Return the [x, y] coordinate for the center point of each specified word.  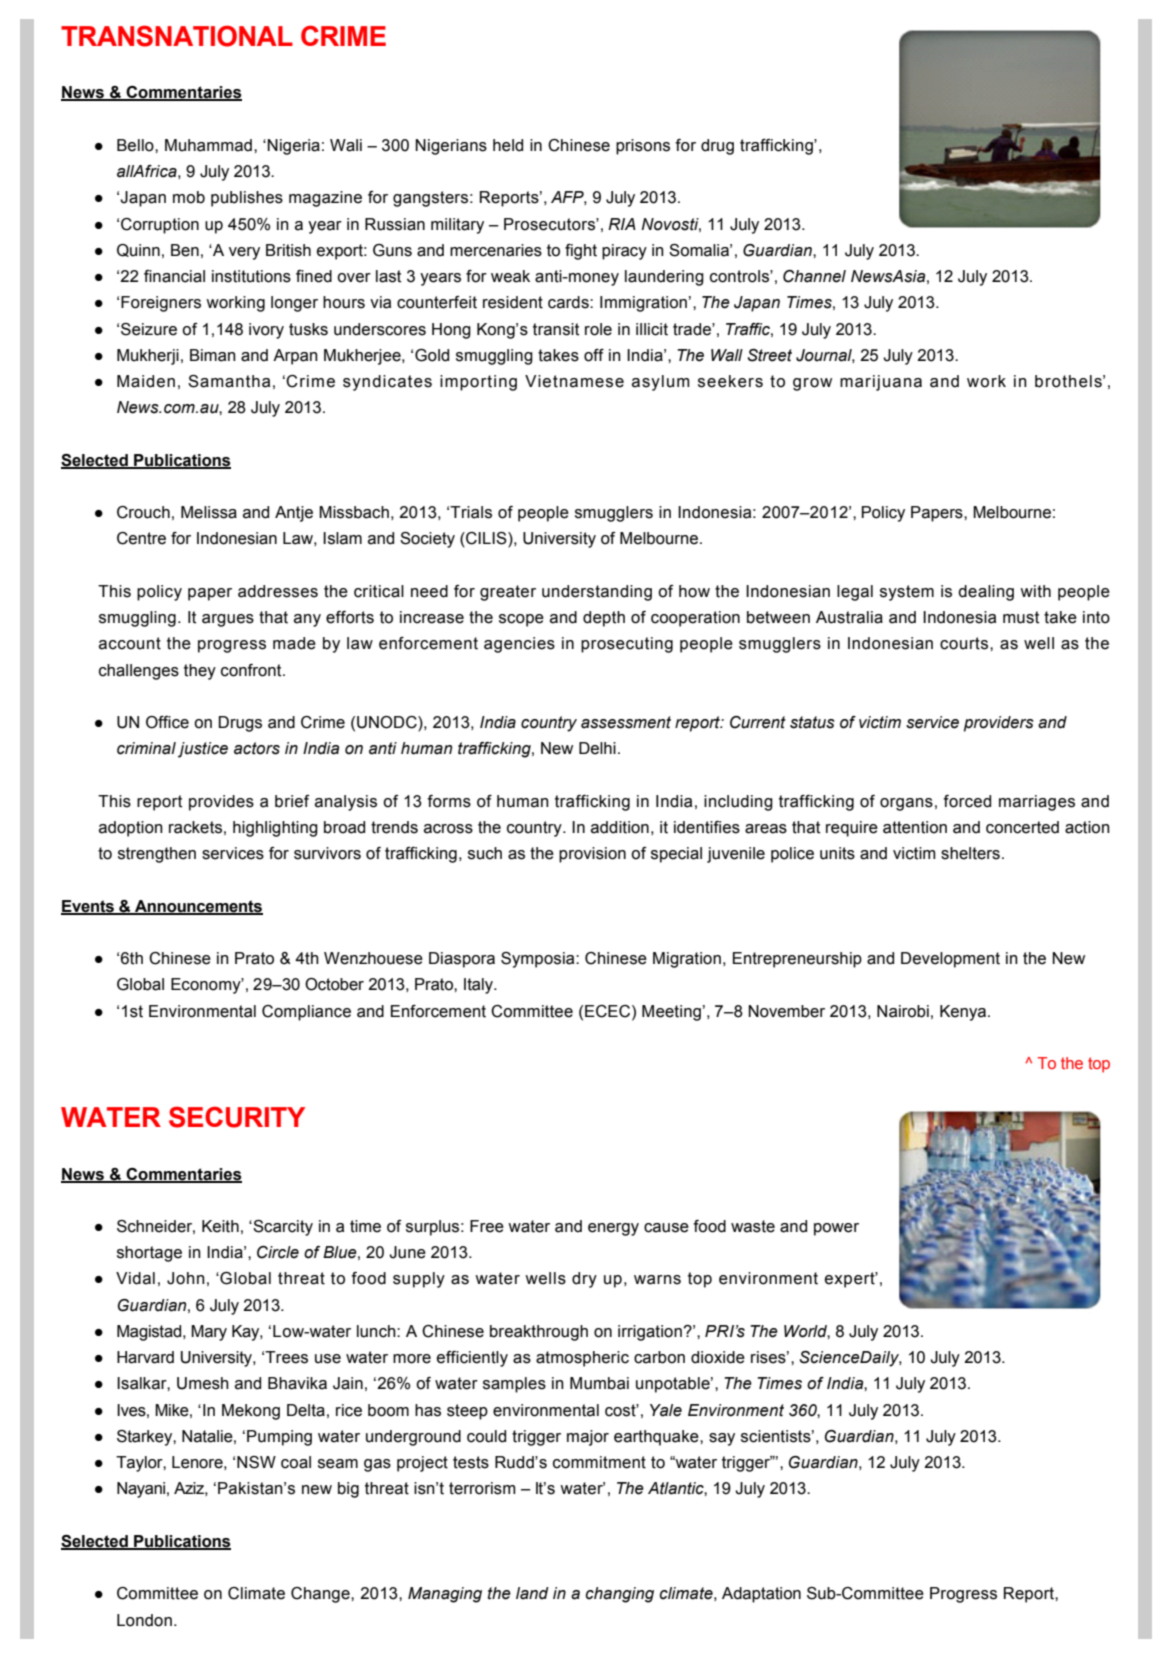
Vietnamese [574, 381]
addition [620, 827]
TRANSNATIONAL [177, 36]
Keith [220, 1226]
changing [620, 1595]
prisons [643, 147]
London [144, 1620]
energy [613, 1229]
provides [221, 803]
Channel [814, 276]
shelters [970, 853]
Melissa [209, 512]
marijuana [881, 383]
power [836, 1229]
